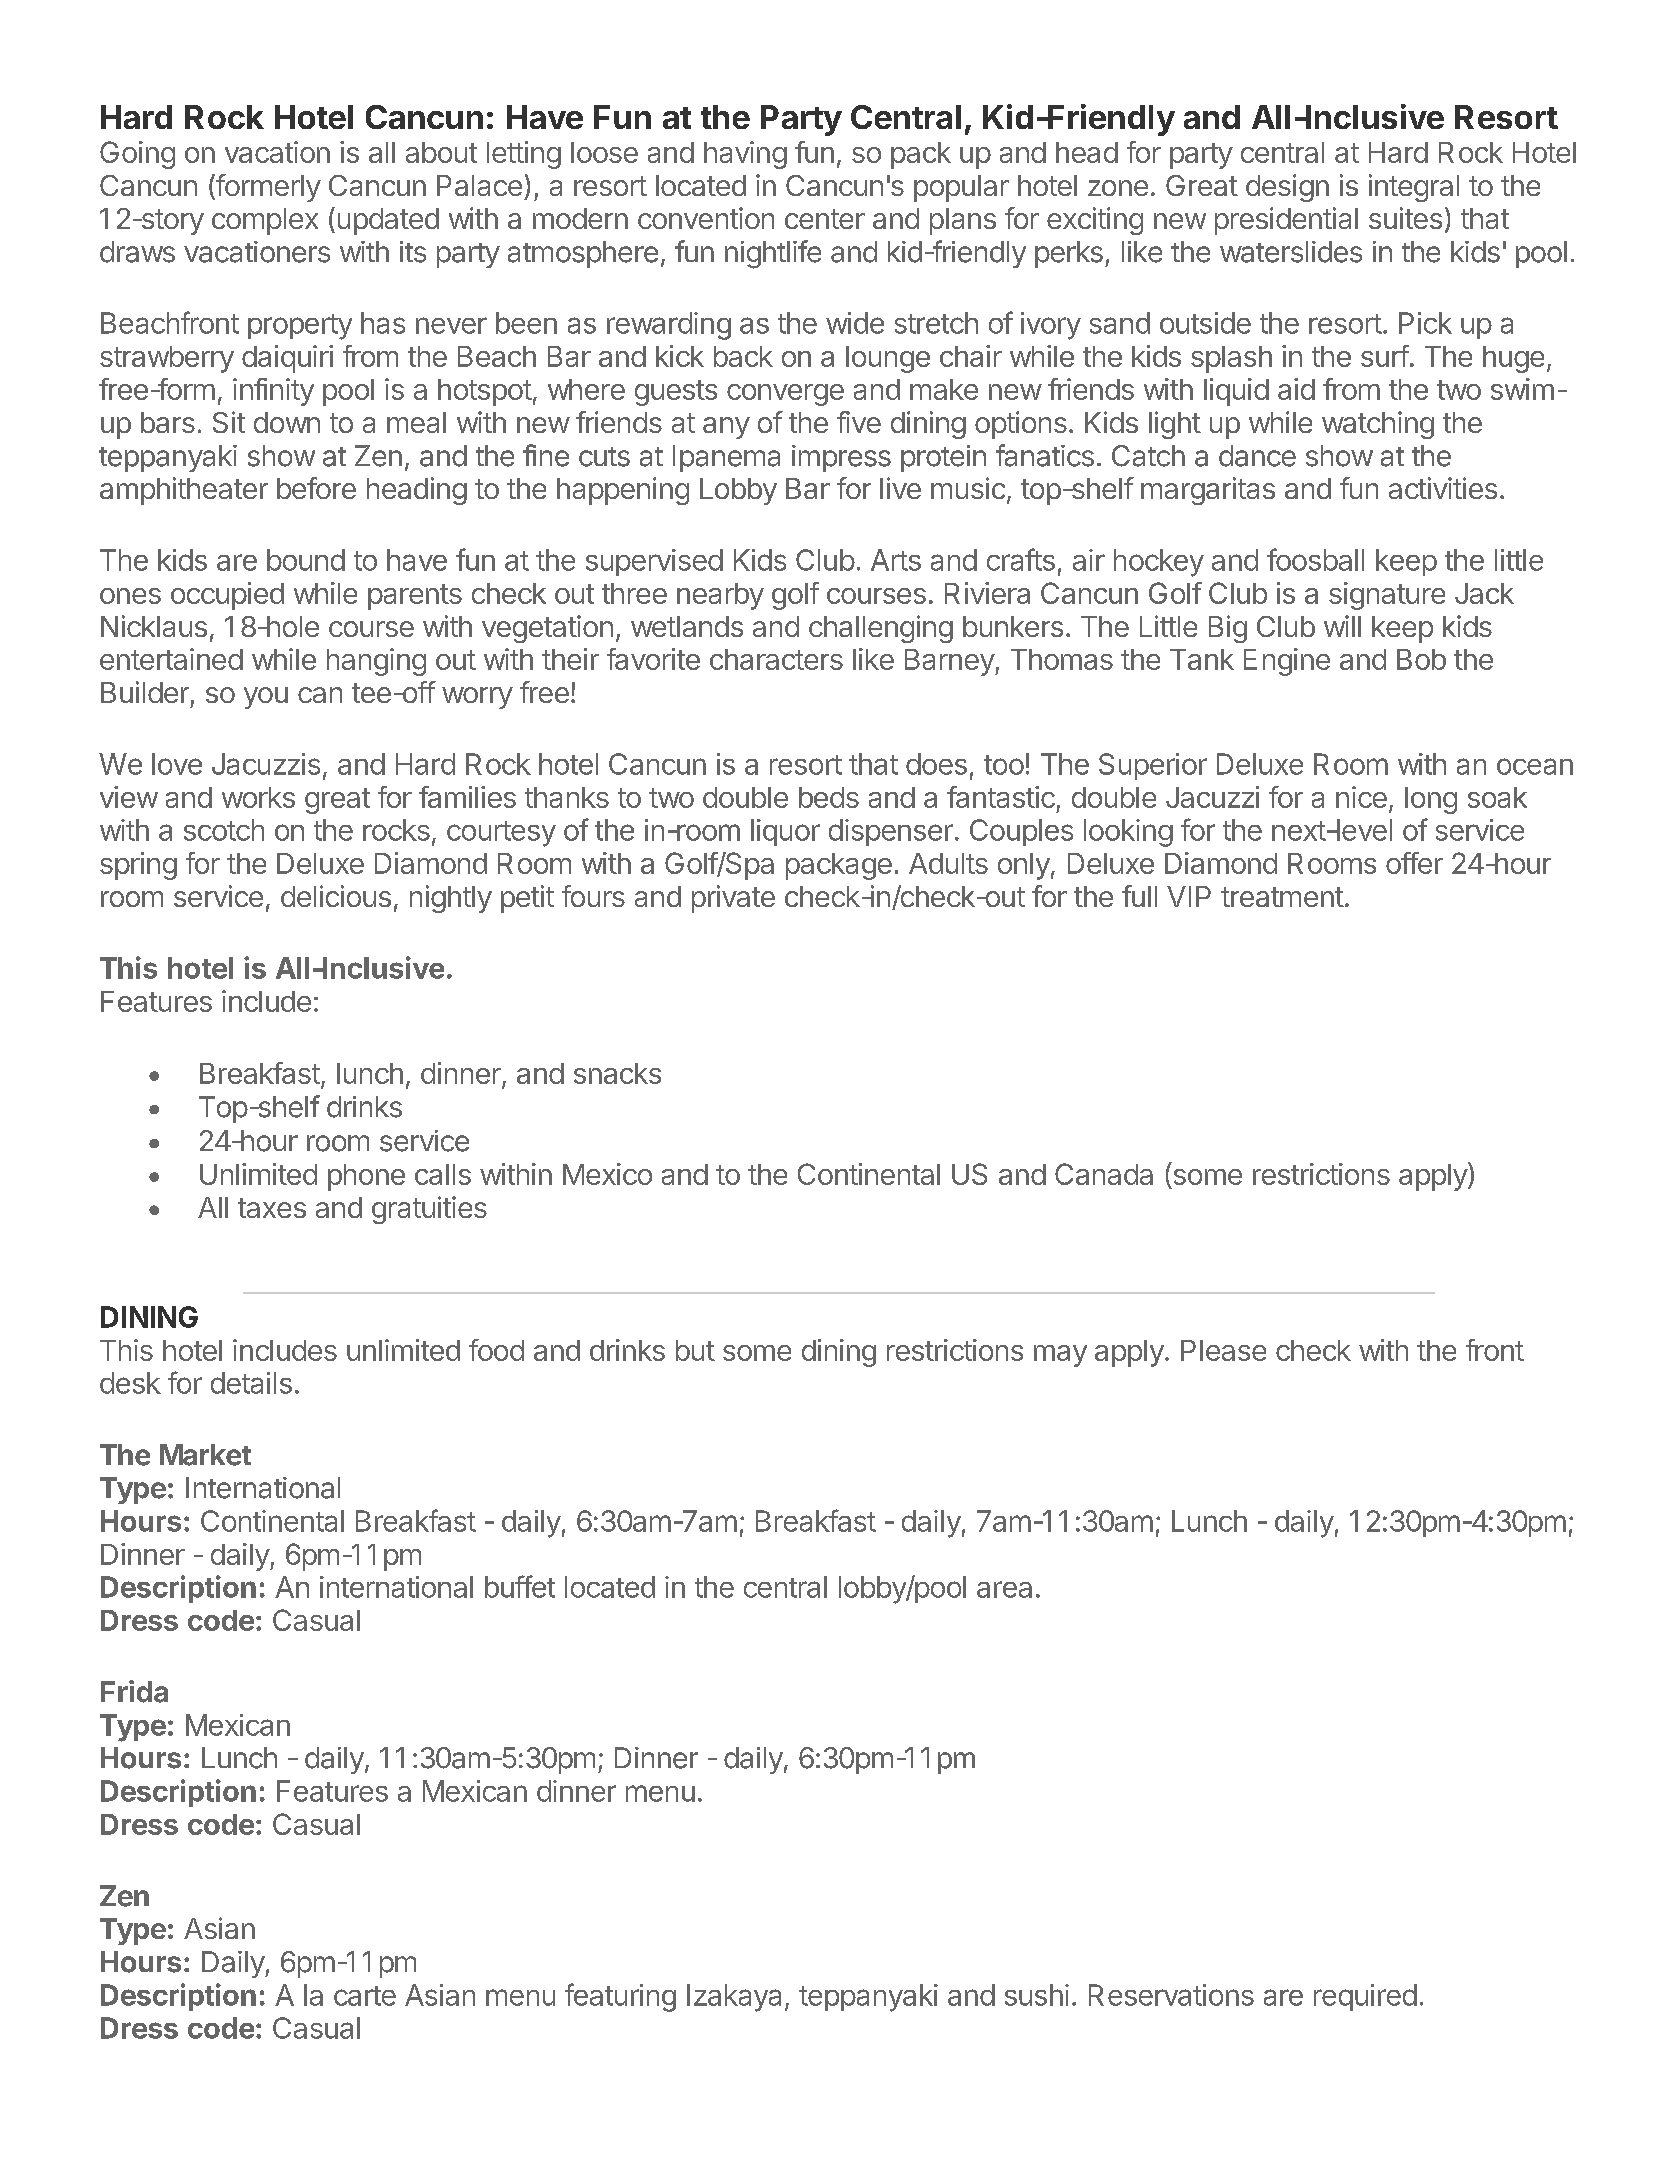  What do you see at coordinates (1405, 218) in the screenshot?
I see `suites` at bounding box center [1405, 218].
